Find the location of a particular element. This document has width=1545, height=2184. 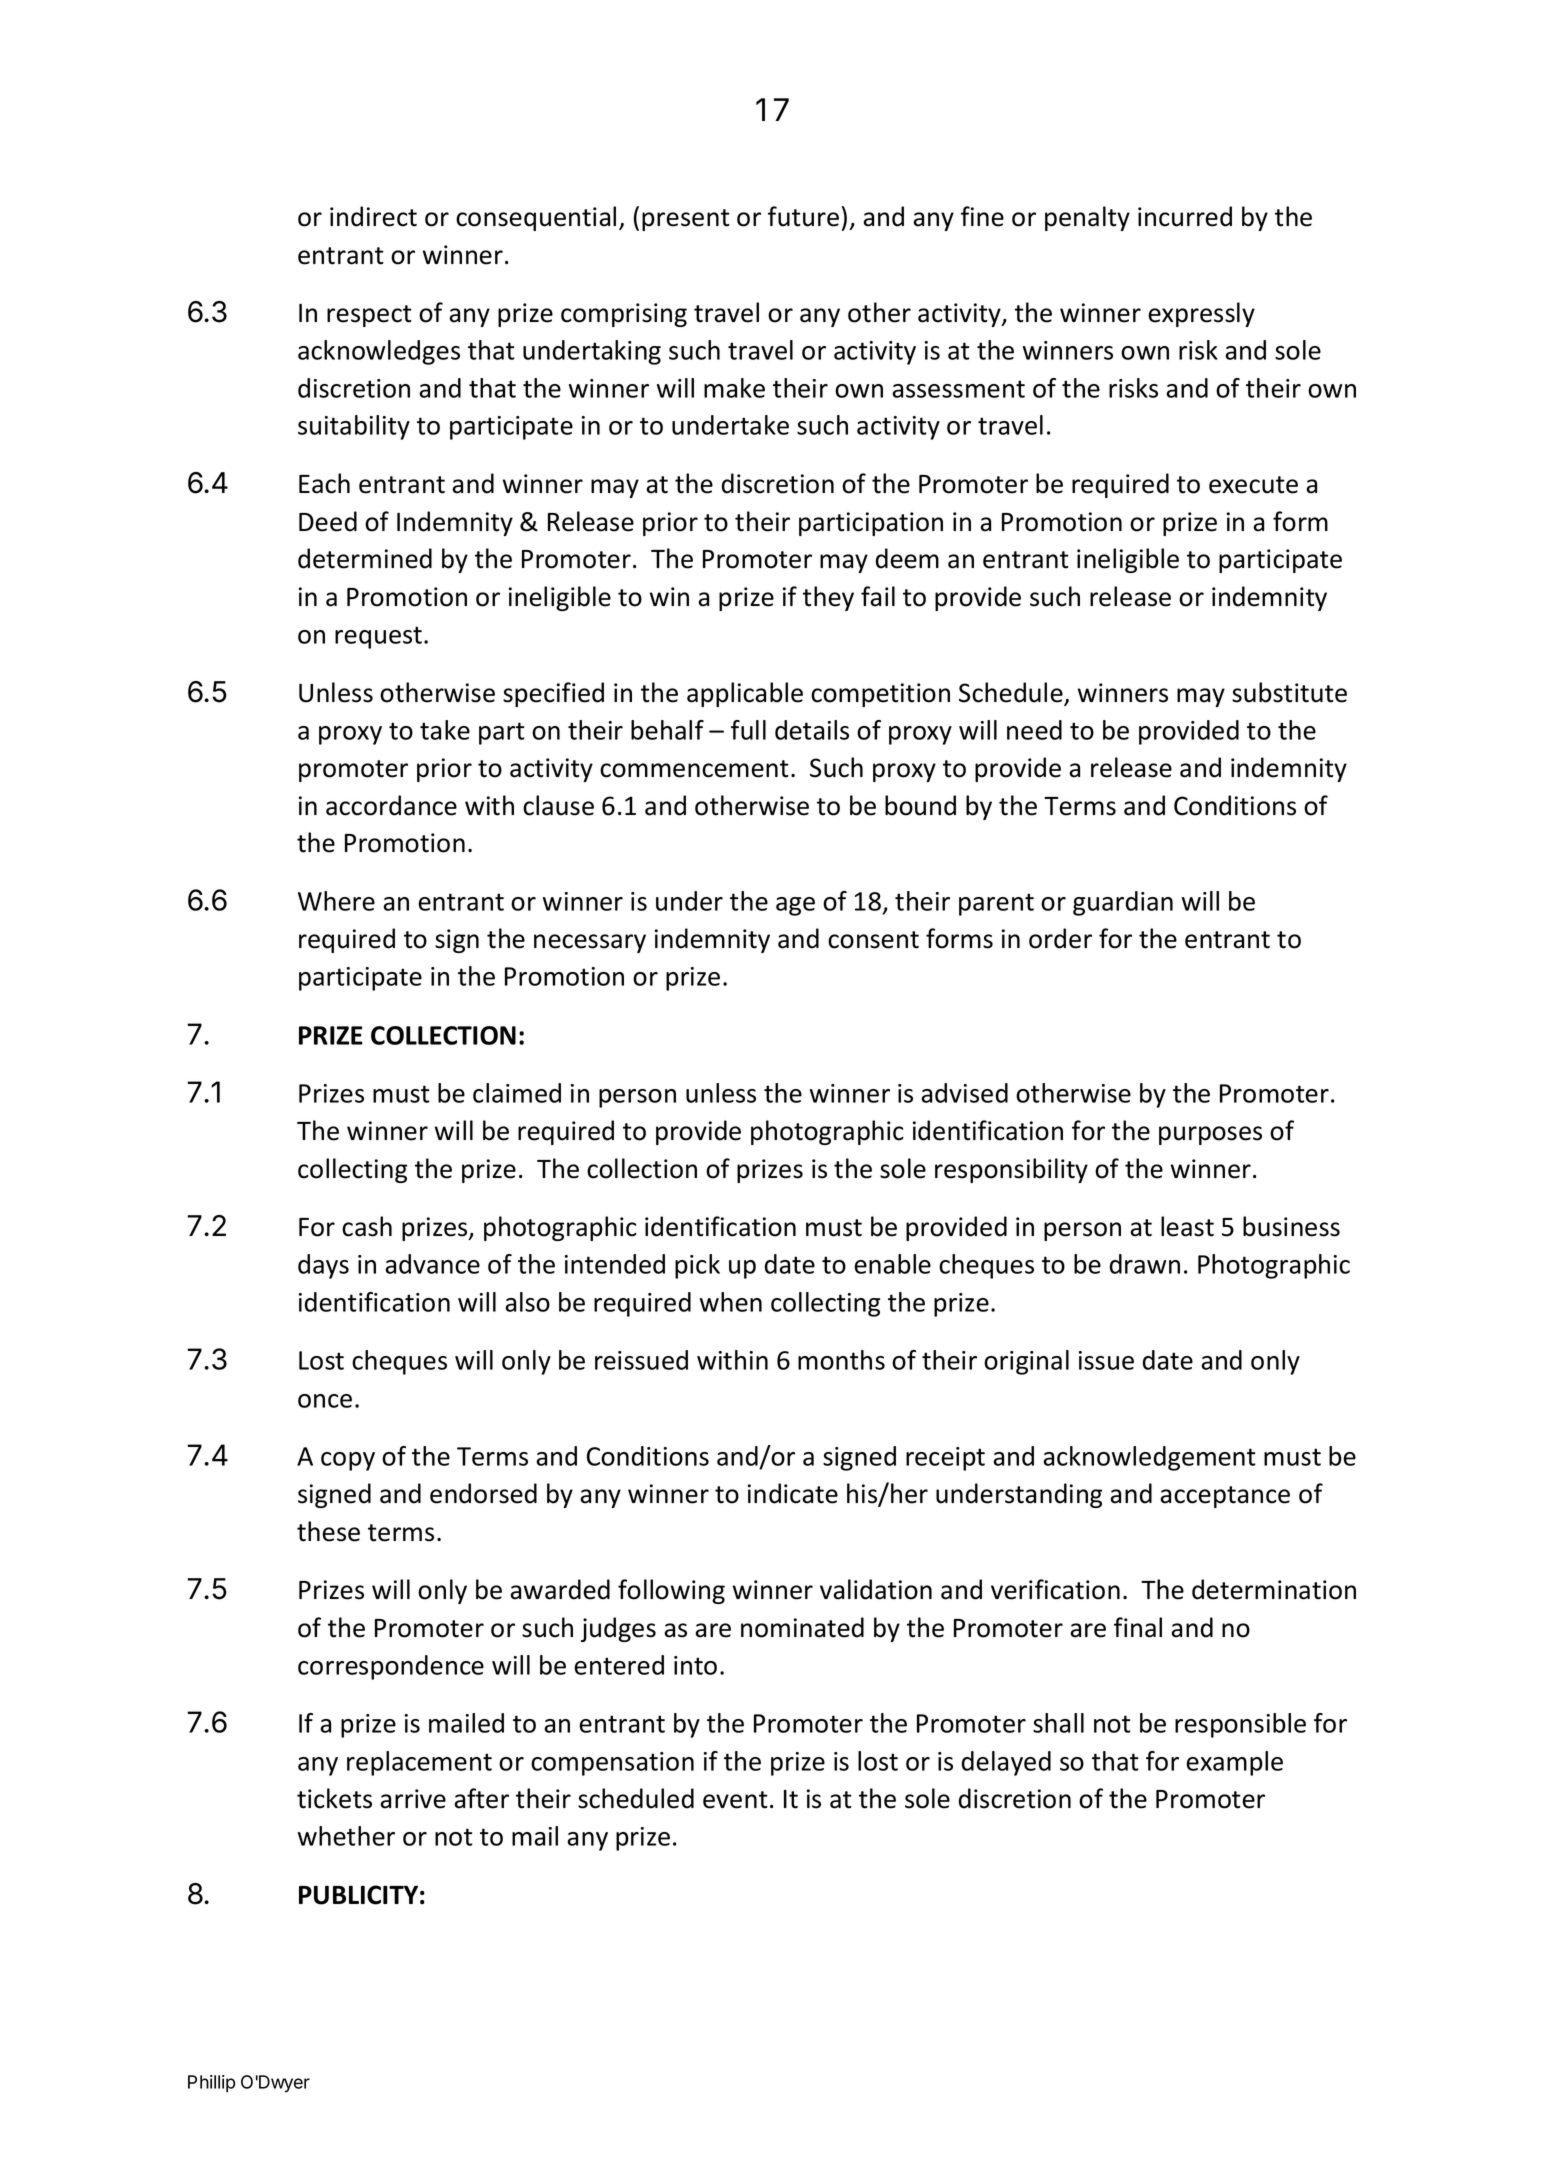

when is located at coordinates (731, 1302).
